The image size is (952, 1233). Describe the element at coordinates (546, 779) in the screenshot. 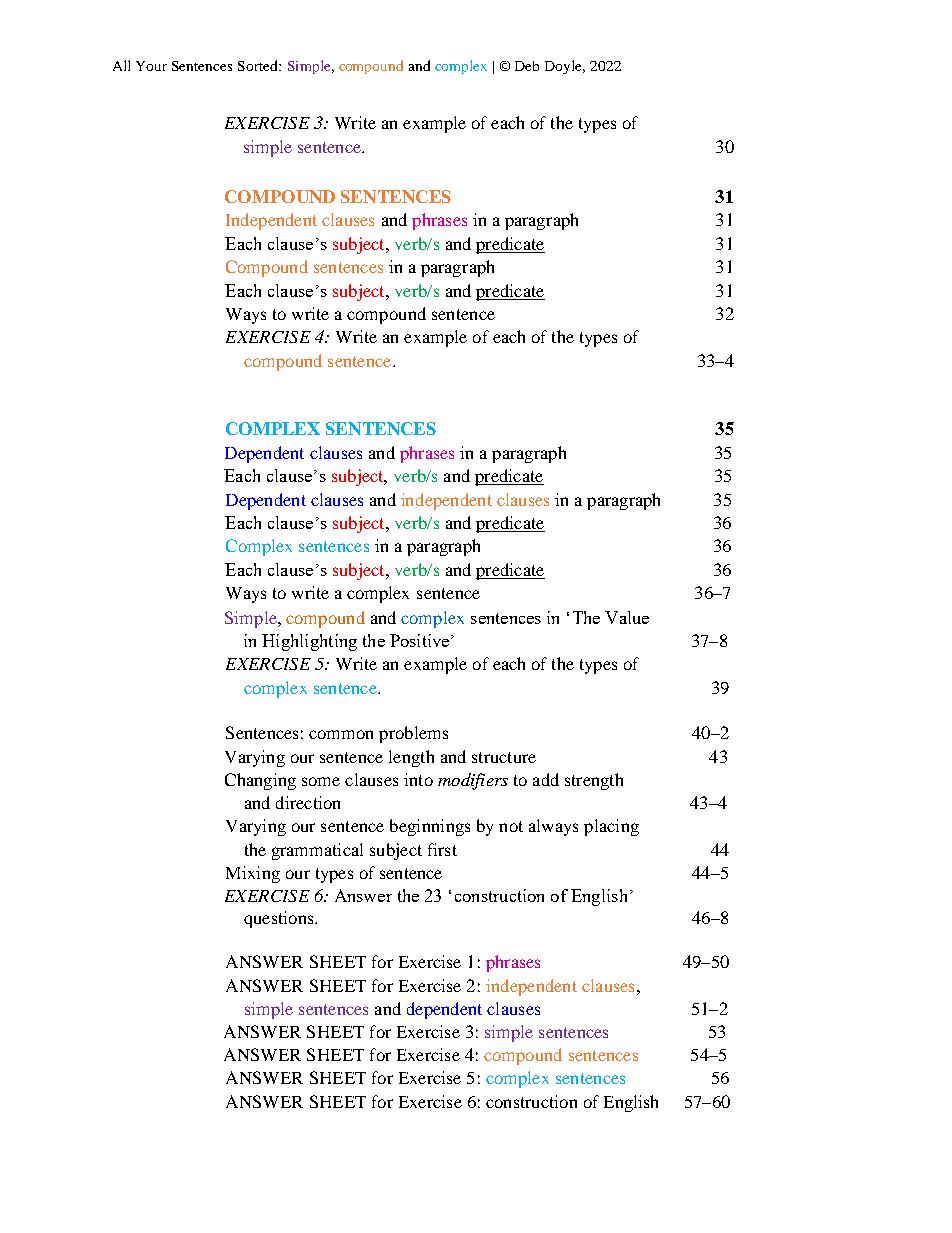

I see `add` at that location.
